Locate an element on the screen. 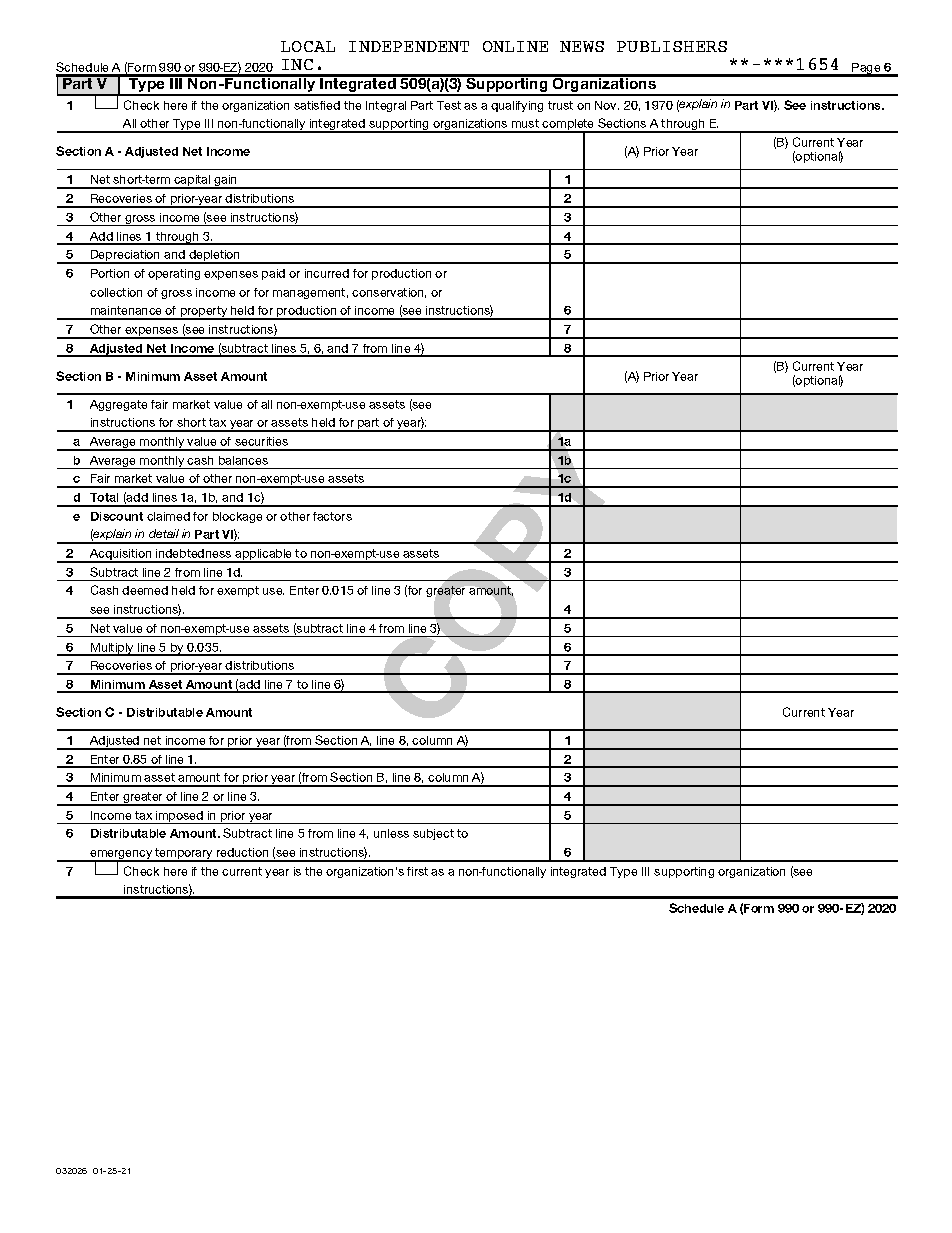 This screenshot has height=1233, width=952. deemed is located at coordinates (145, 590).
